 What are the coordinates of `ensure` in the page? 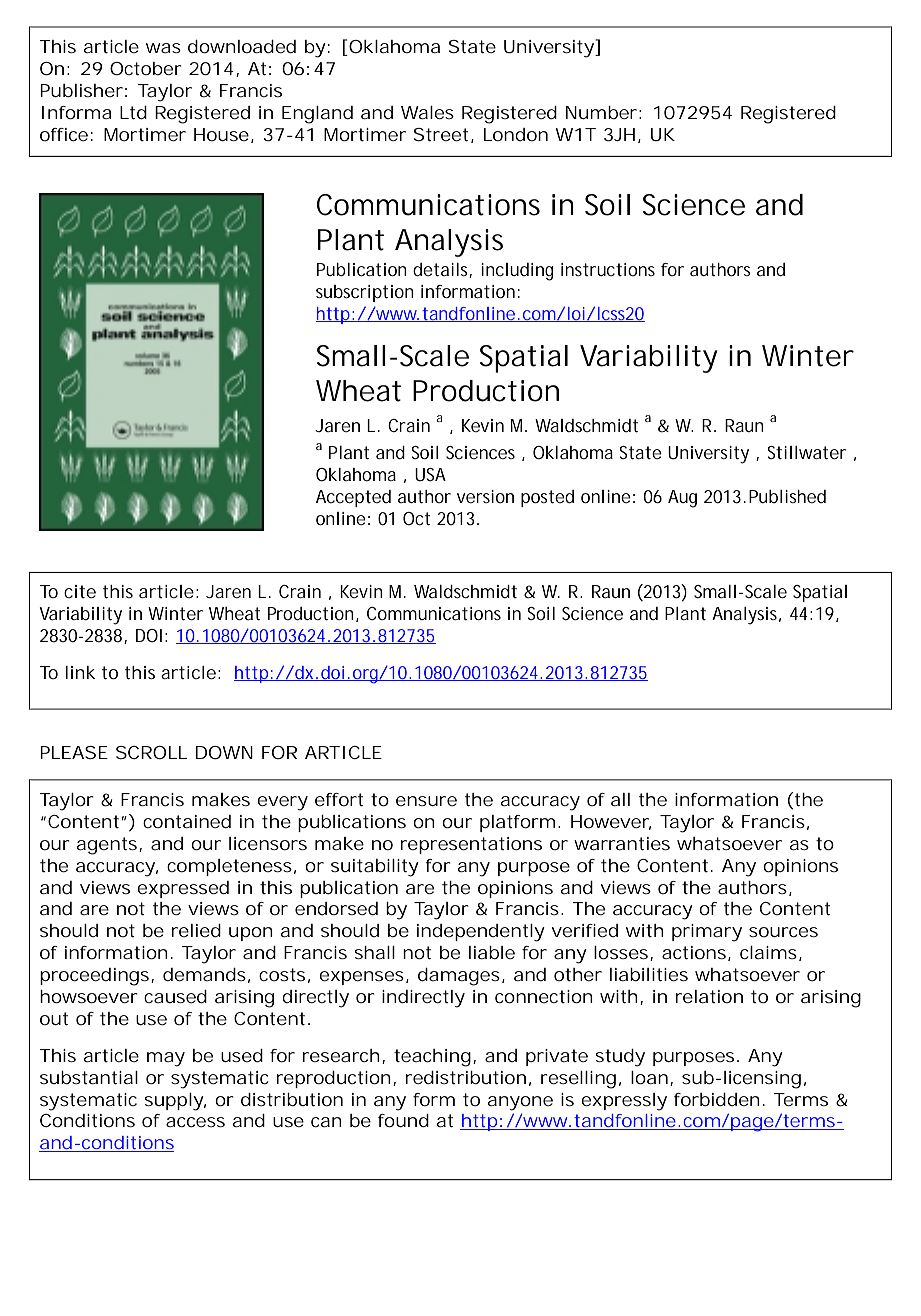 It's located at (426, 801).
